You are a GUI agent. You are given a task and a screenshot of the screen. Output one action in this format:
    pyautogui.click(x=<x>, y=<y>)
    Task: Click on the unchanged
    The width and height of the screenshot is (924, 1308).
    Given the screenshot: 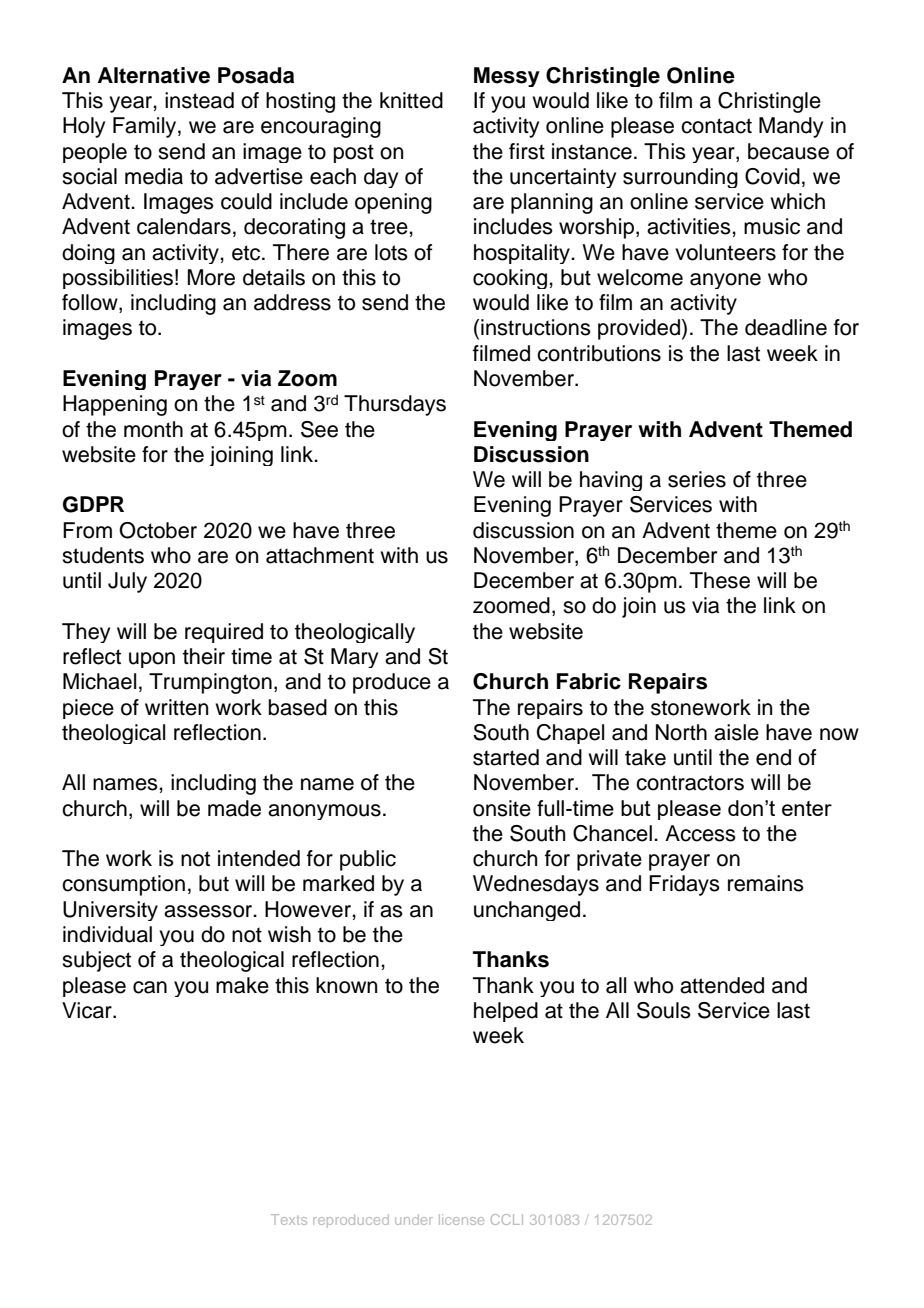 What is the action you would take?
    pyautogui.click(x=527, y=911)
